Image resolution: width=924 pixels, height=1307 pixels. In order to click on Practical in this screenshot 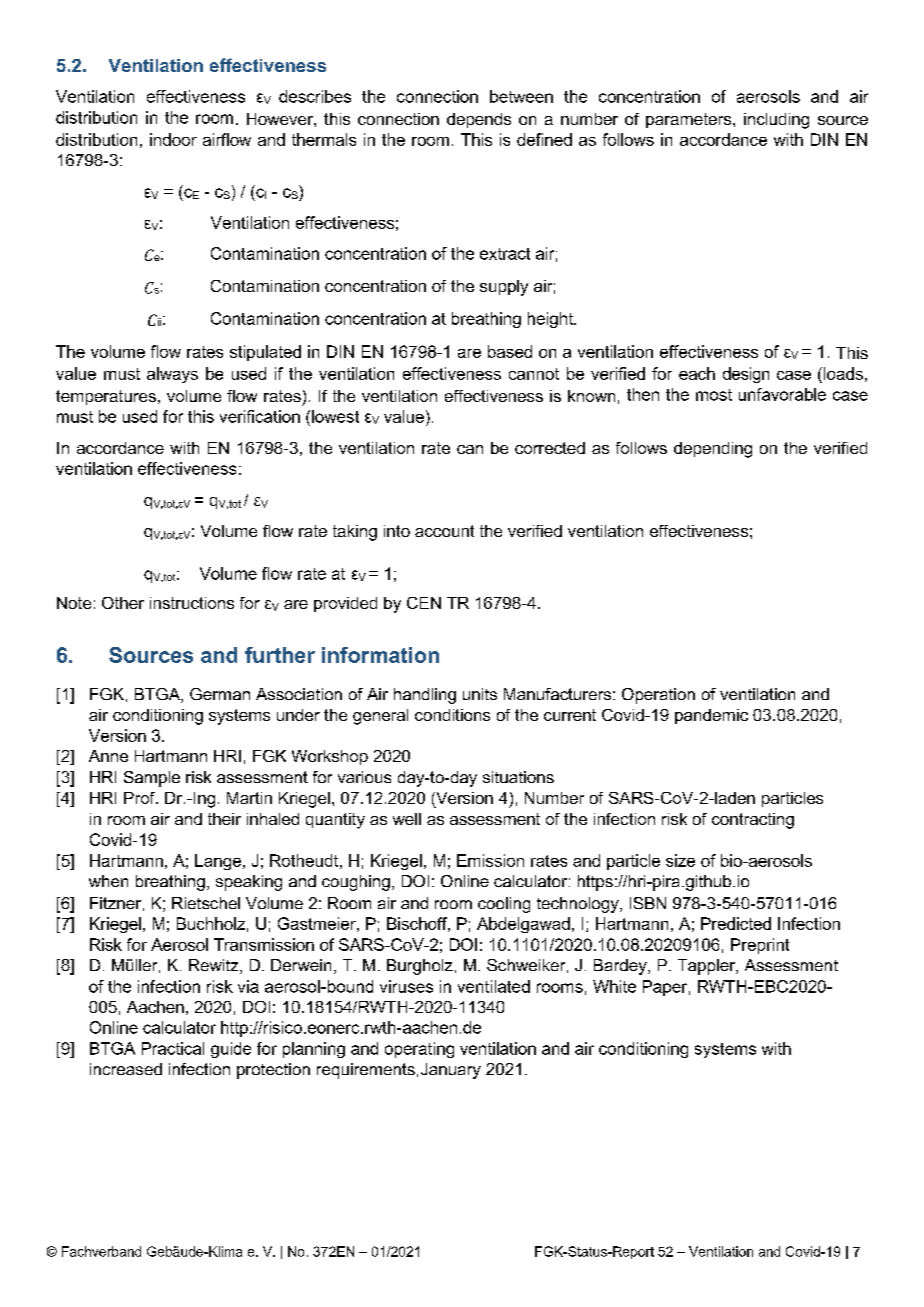, I will do `click(173, 1048)`.
